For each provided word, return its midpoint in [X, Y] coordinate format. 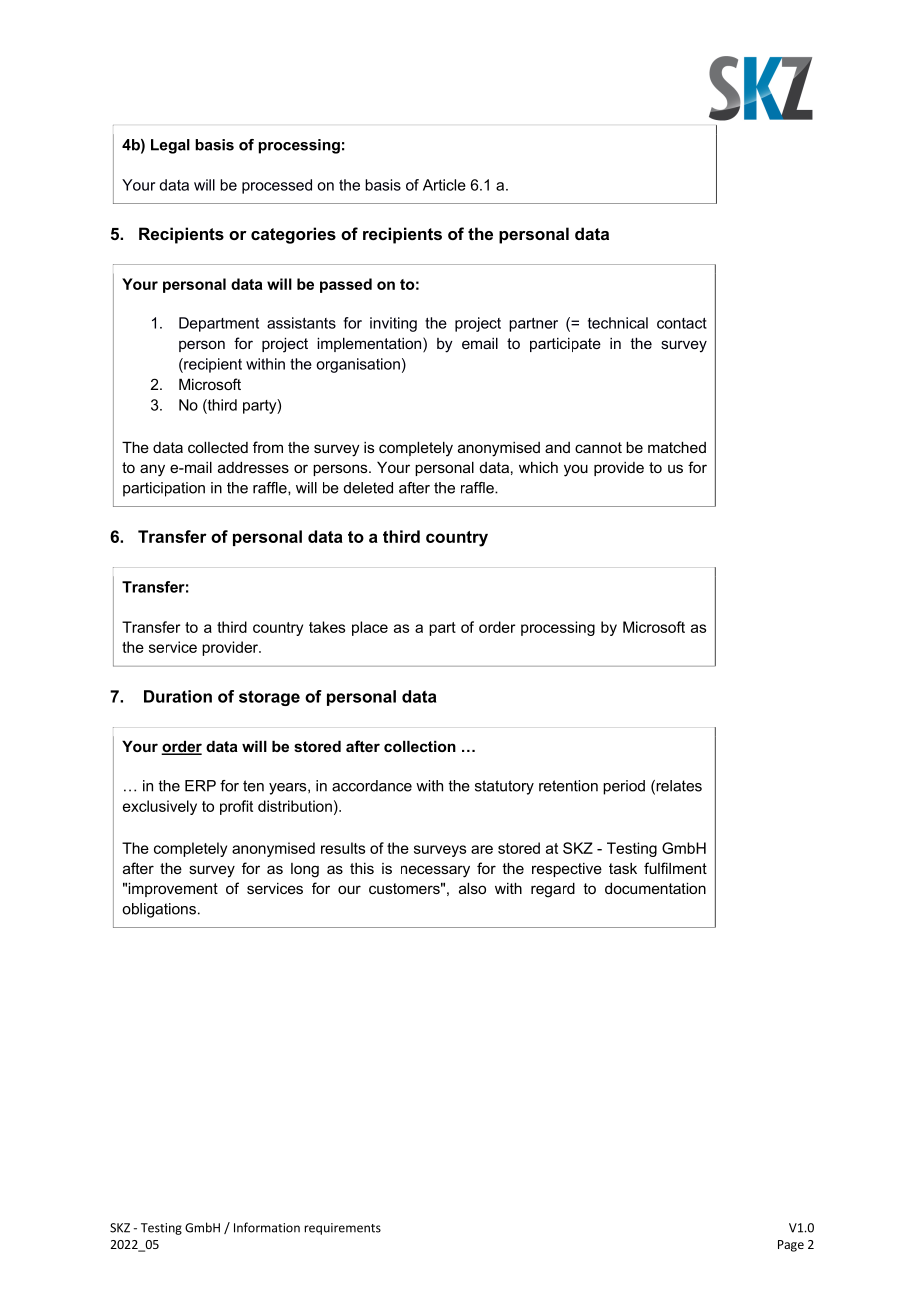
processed [277, 186]
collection [420, 746]
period [624, 787]
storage [269, 698]
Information [267, 1227]
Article [444, 185]
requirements [343, 1229]
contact [682, 323]
